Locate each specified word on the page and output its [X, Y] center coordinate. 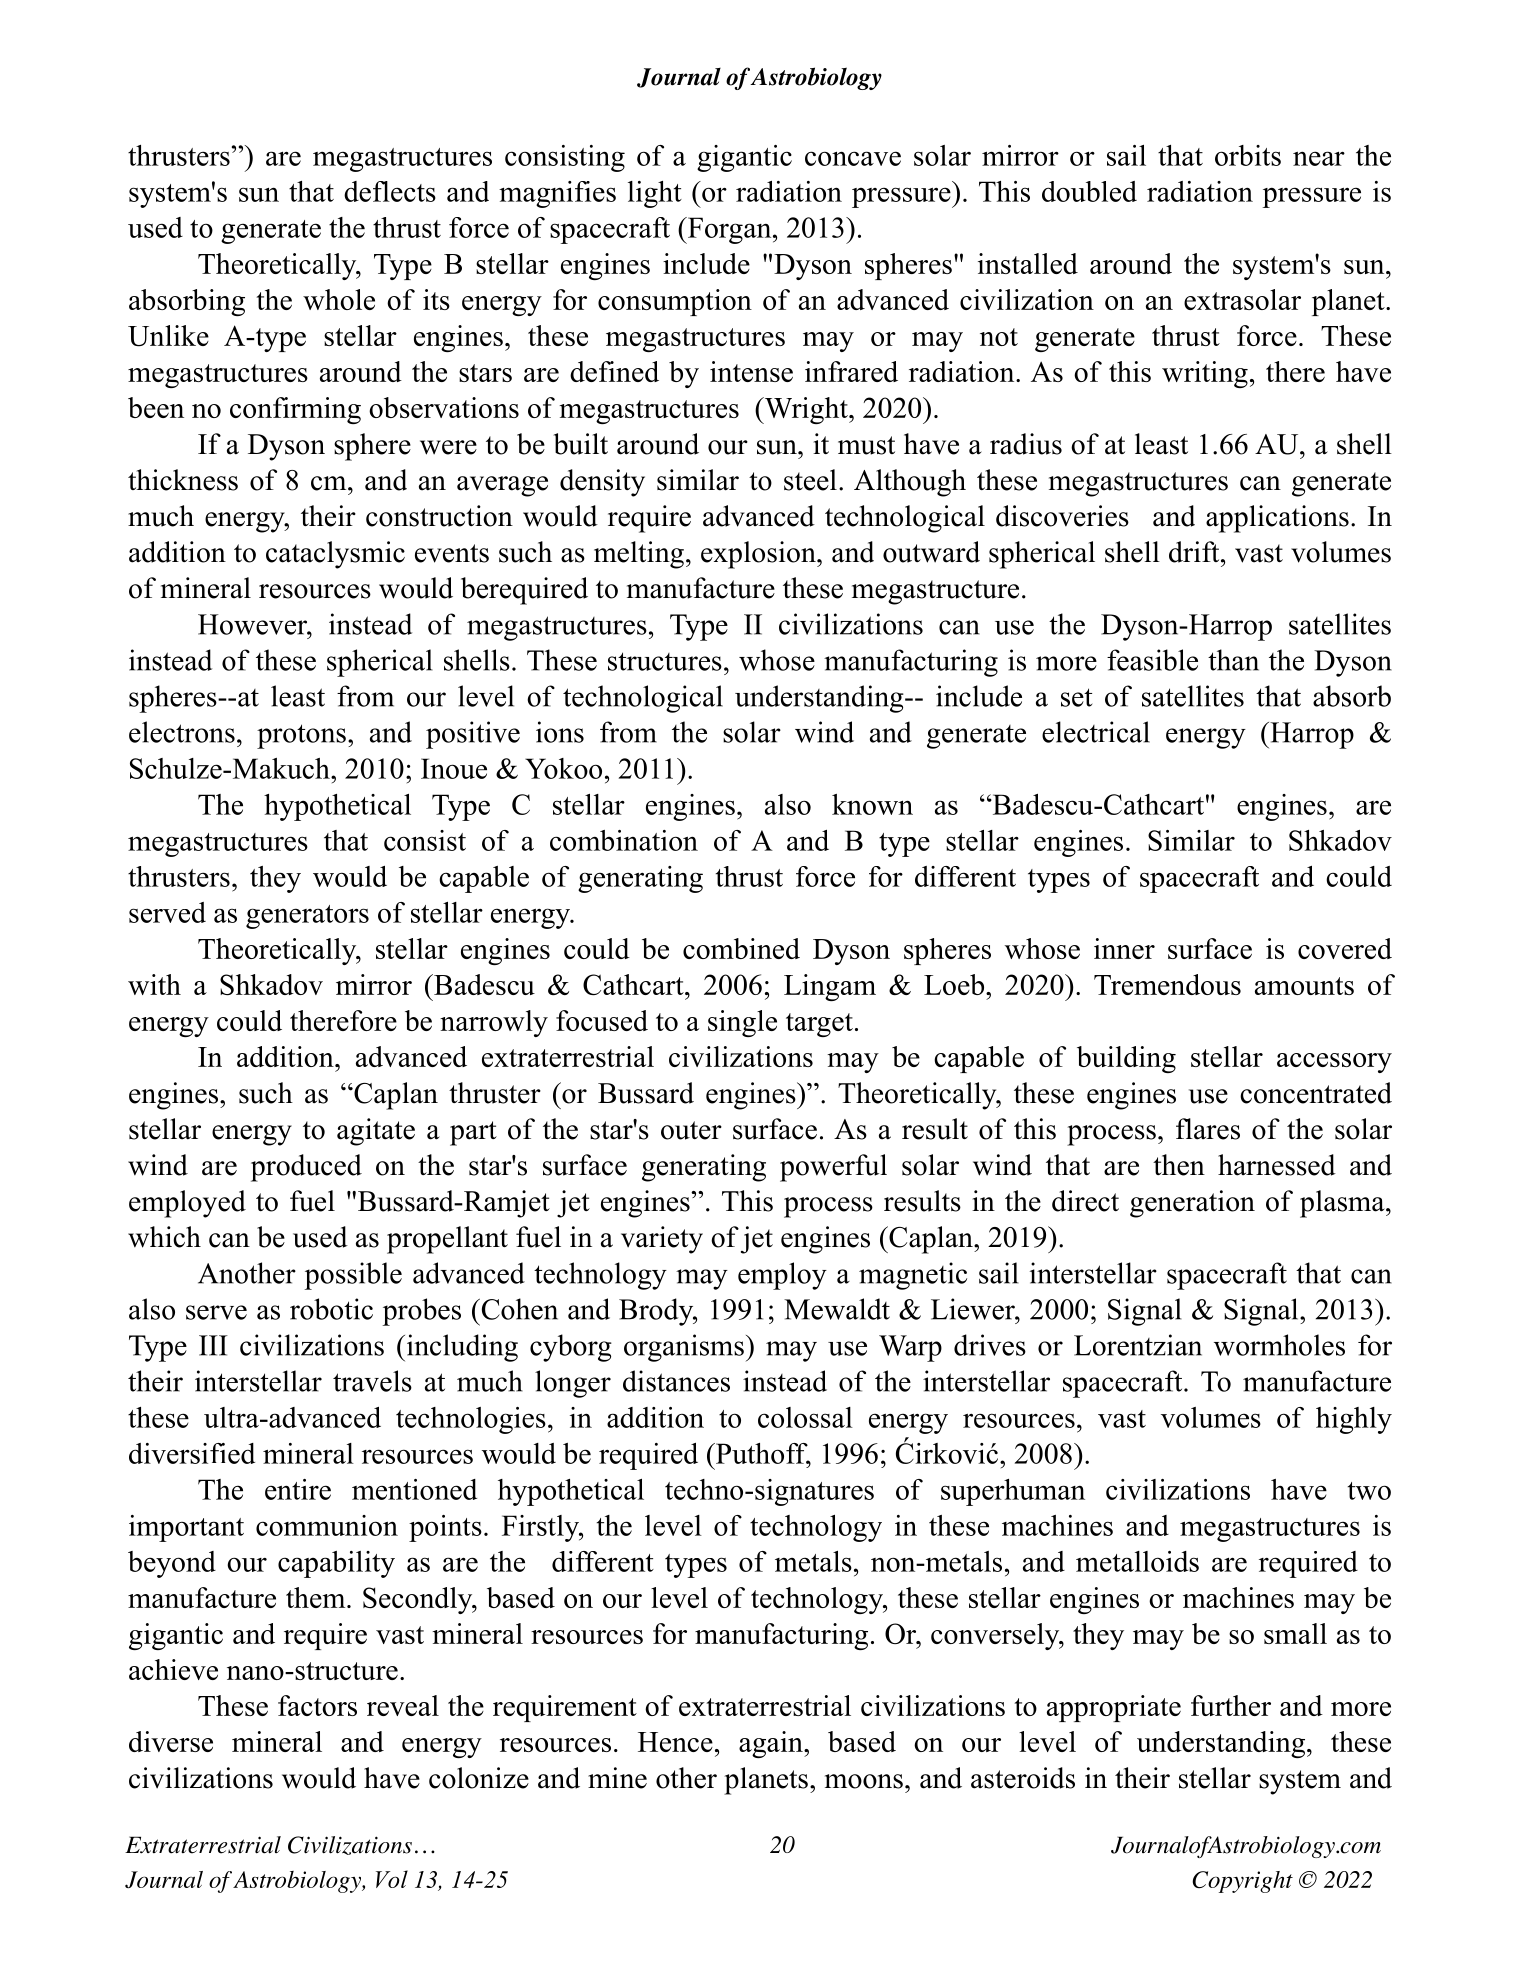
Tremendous [1167, 984]
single [742, 1023]
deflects [390, 191]
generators [307, 917]
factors [317, 1705]
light [655, 194]
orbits [1248, 155]
